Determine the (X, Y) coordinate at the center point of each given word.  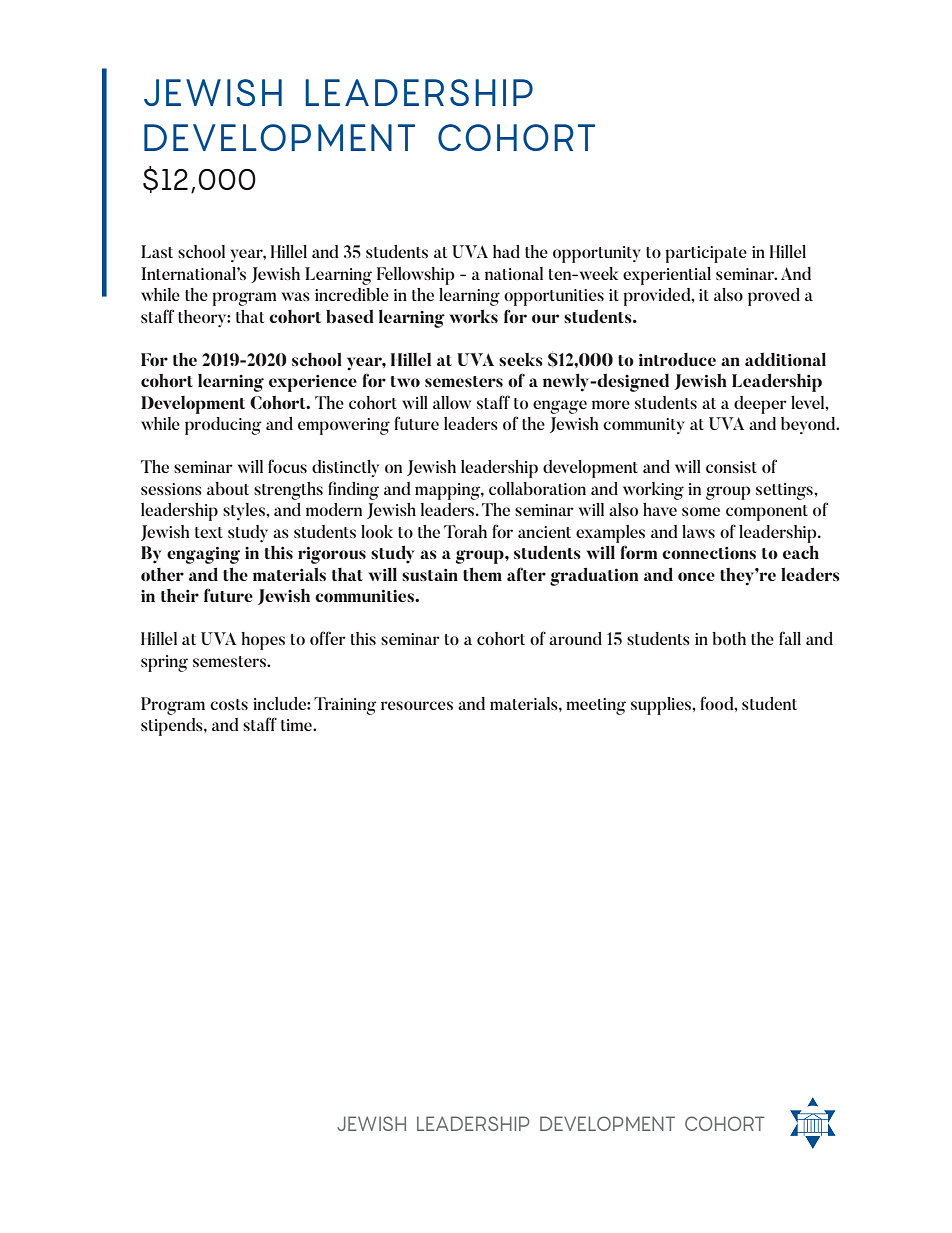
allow (452, 402)
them (482, 574)
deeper (760, 405)
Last (157, 251)
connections (709, 552)
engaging (203, 555)
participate (706, 254)
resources (417, 705)
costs (229, 704)
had (506, 251)
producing (223, 426)
